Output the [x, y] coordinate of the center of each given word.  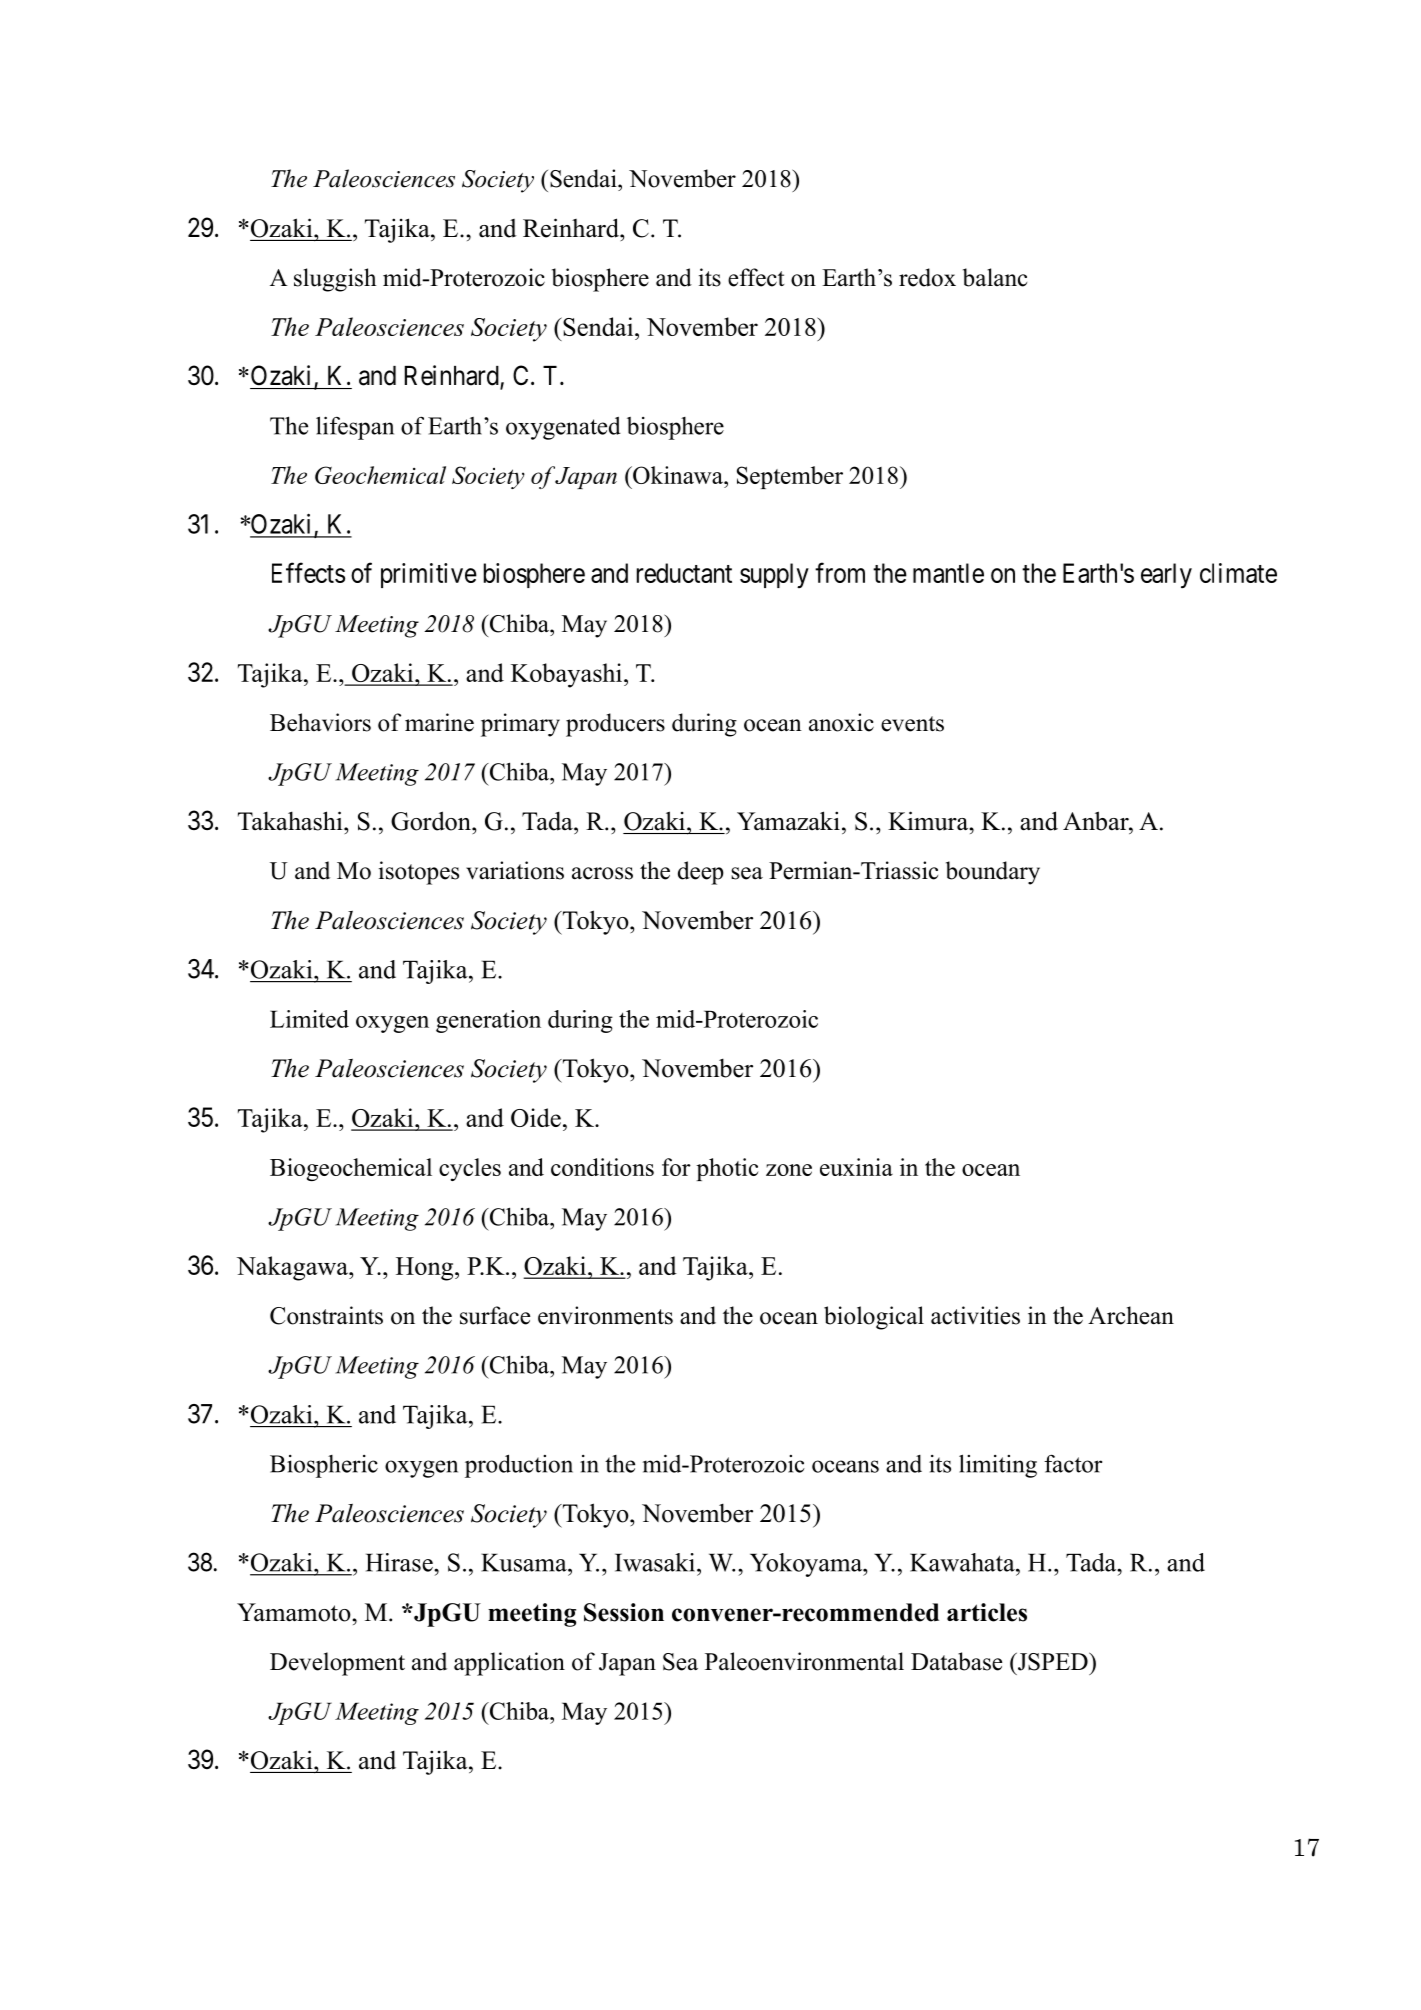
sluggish [335, 280]
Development [337, 1664]
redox [927, 277]
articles [987, 1612]
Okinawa [678, 475]
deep [701, 873]
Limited [309, 1019]
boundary [993, 873]
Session [624, 1612]
